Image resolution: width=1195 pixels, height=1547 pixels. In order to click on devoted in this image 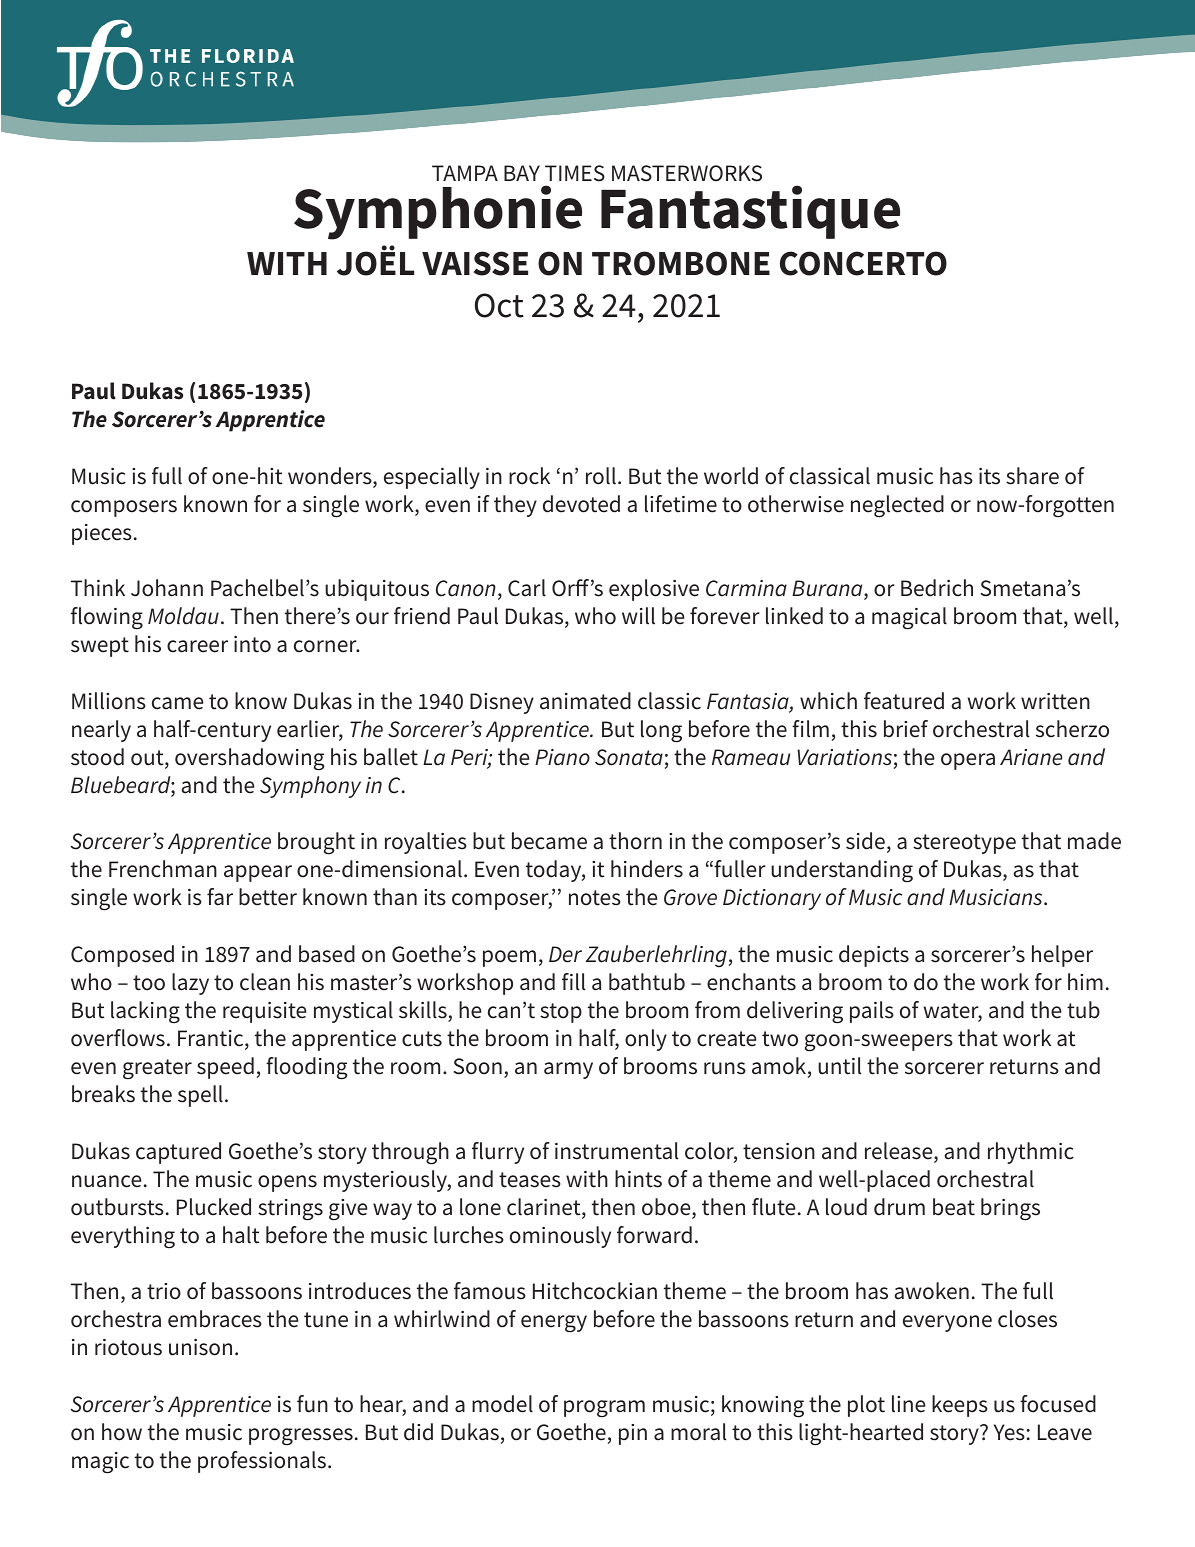, I will do `click(581, 504)`.
